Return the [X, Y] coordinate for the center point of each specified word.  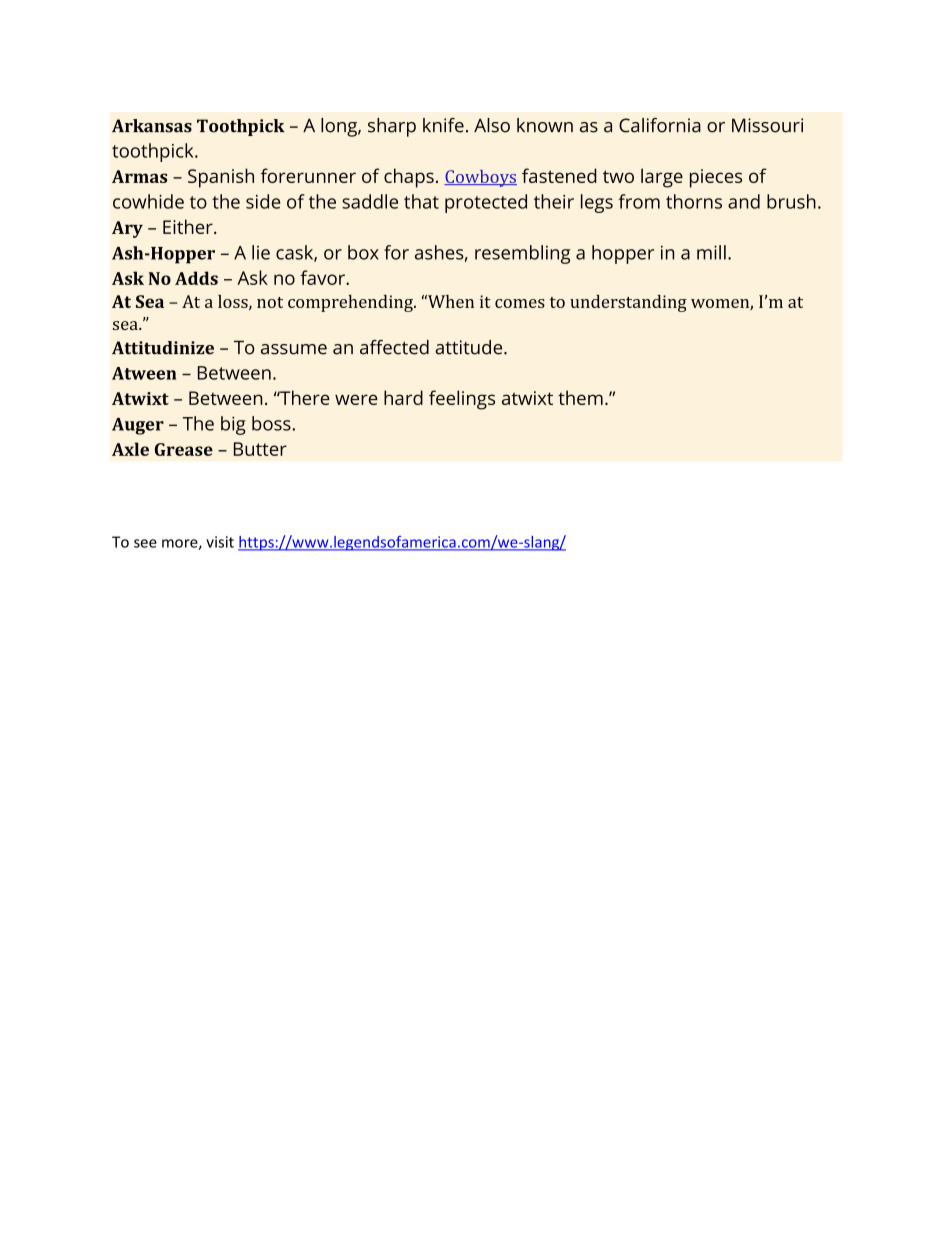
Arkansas [152, 126]
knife [443, 125]
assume [294, 349]
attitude [470, 347]
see [145, 543]
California [660, 125]
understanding [628, 303]
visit [220, 542]
